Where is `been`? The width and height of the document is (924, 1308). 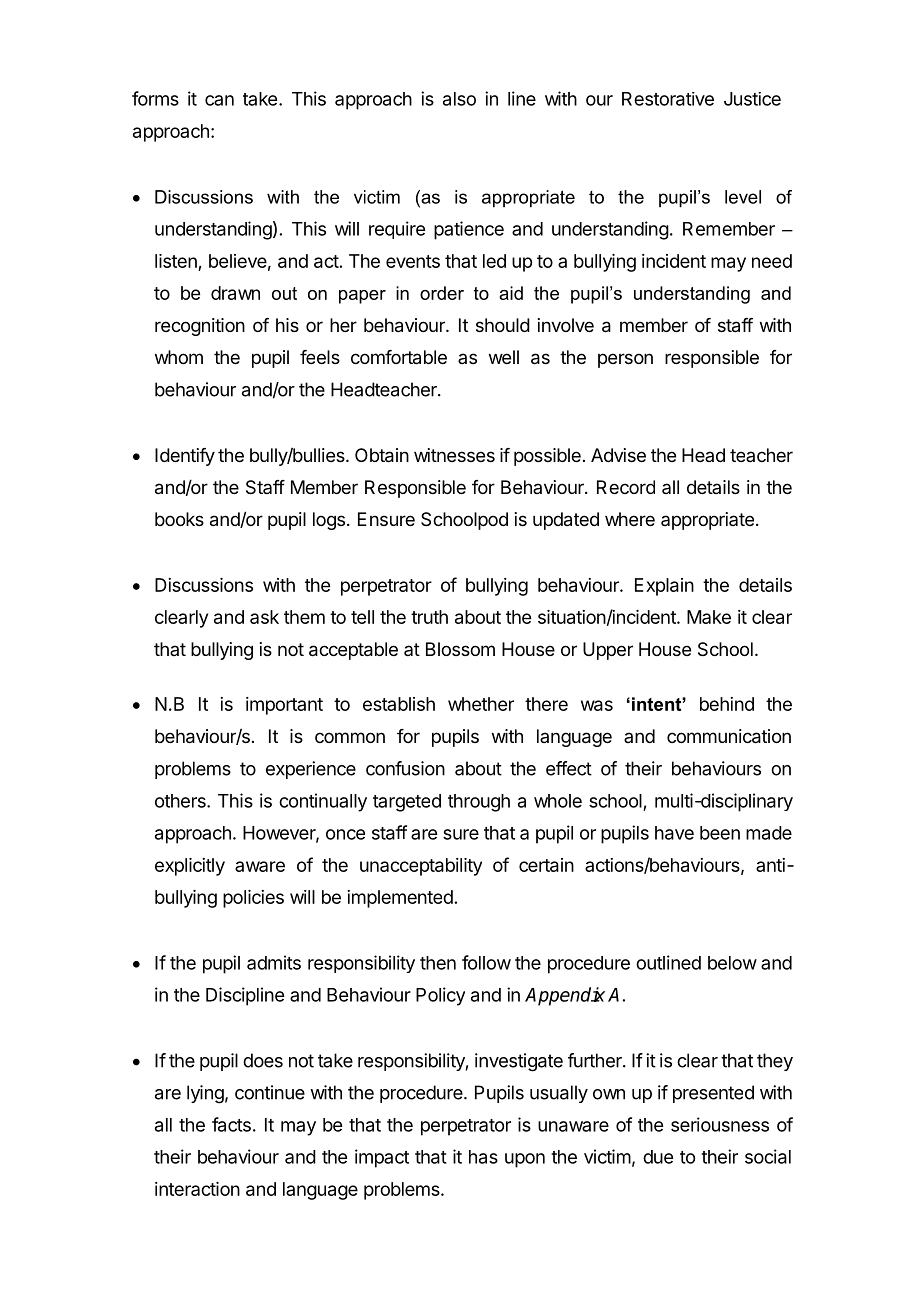 been is located at coordinates (720, 833).
